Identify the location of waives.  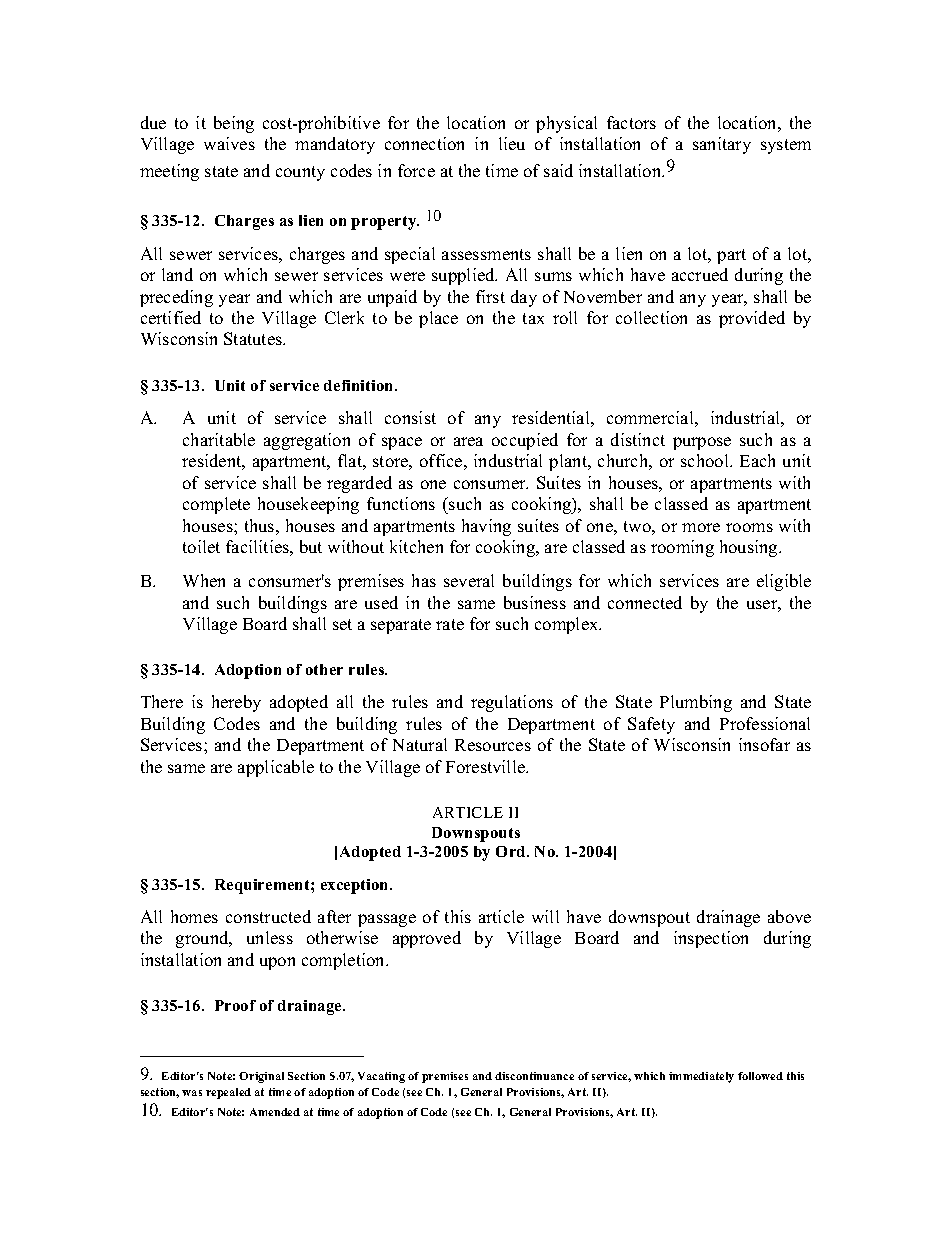
(229, 143).
